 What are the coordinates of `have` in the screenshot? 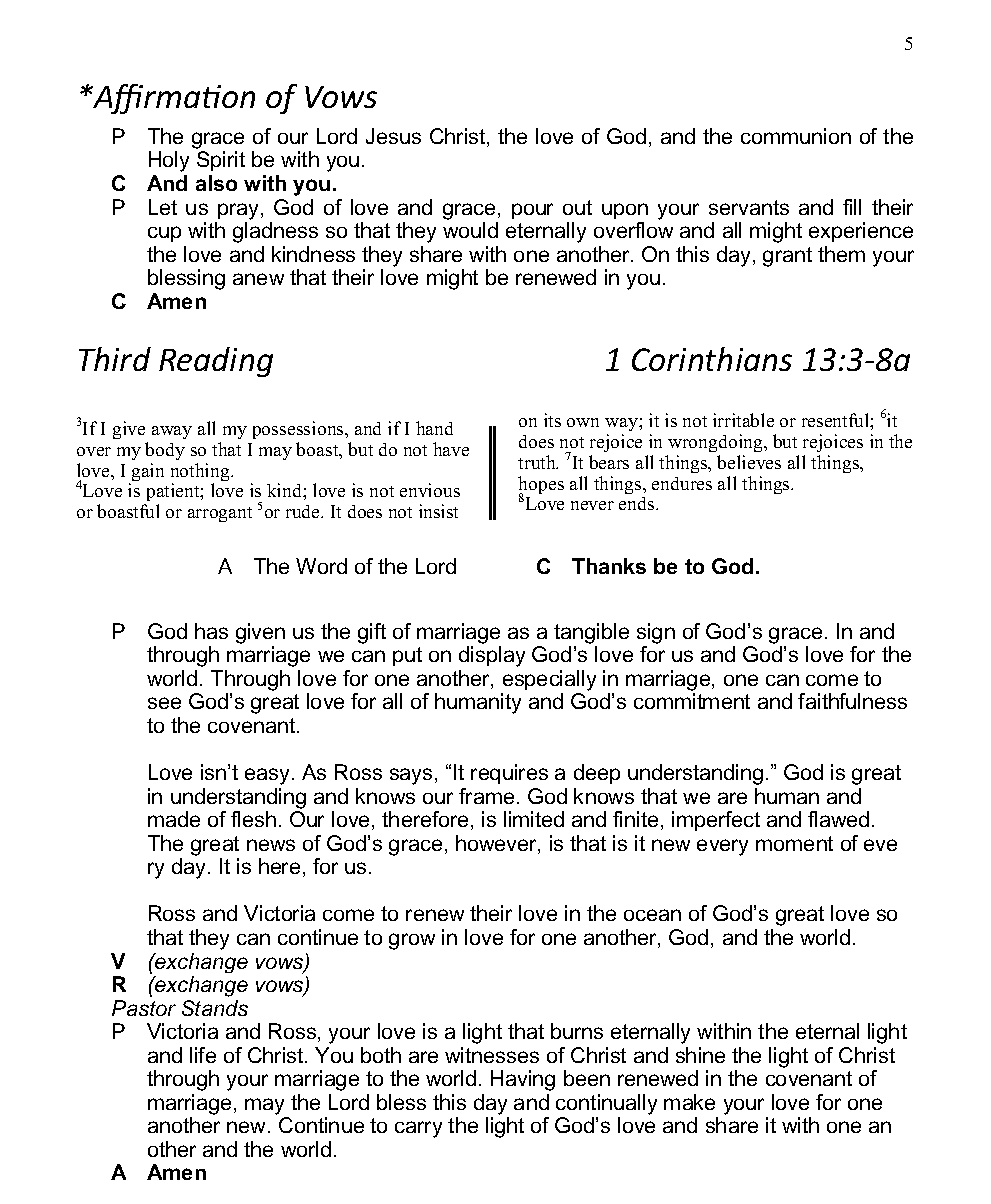 It's located at (451, 449).
